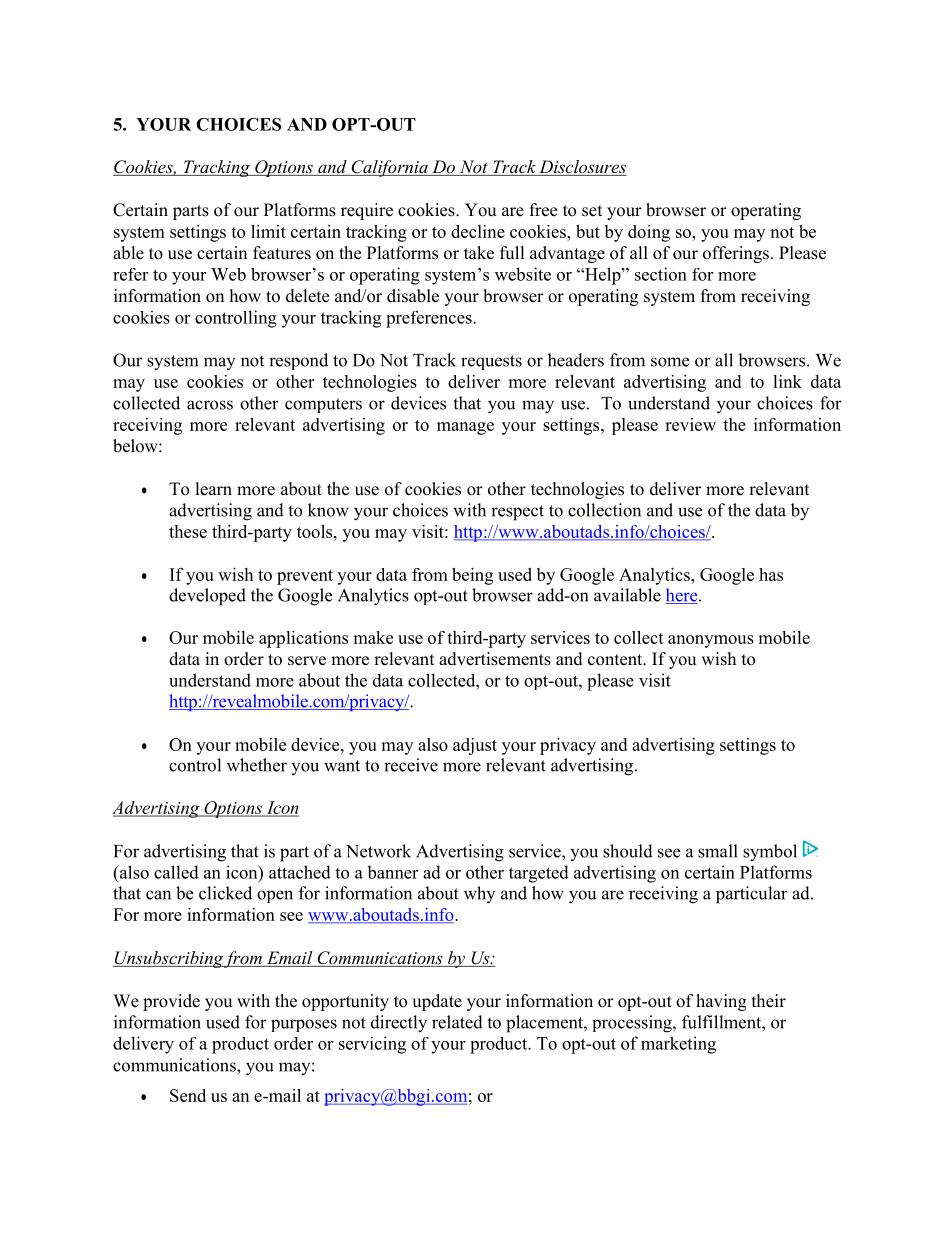  What do you see at coordinates (478, 231) in the screenshot?
I see `decline` at bounding box center [478, 231].
